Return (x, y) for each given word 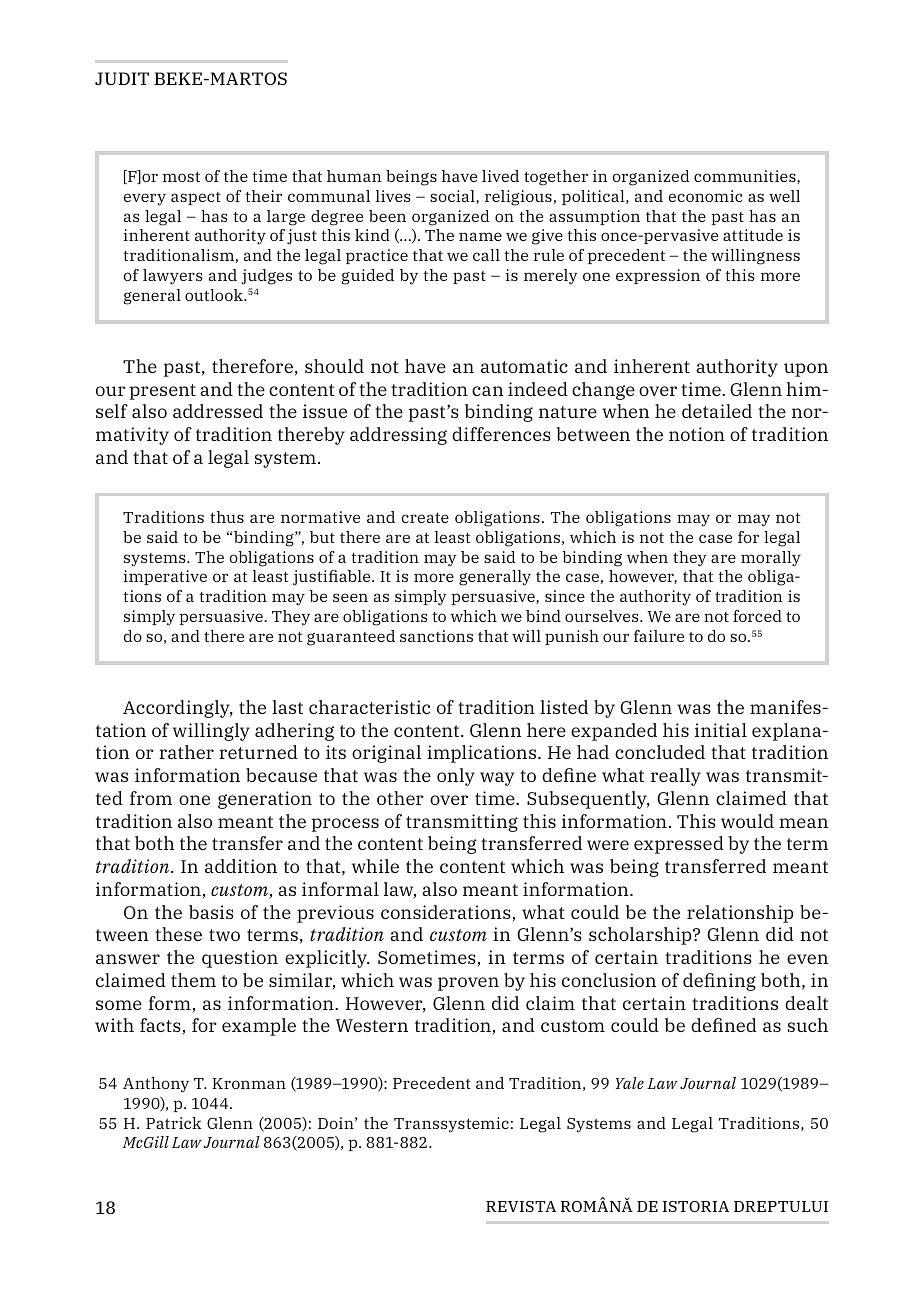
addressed (218, 411)
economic (705, 196)
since (565, 596)
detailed (717, 411)
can (488, 391)
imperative (165, 577)
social (453, 197)
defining (719, 982)
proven (468, 984)
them (193, 980)
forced (757, 616)
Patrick (173, 1123)
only (456, 777)
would (747, 821)
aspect (196, 198)
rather (186, 752)
